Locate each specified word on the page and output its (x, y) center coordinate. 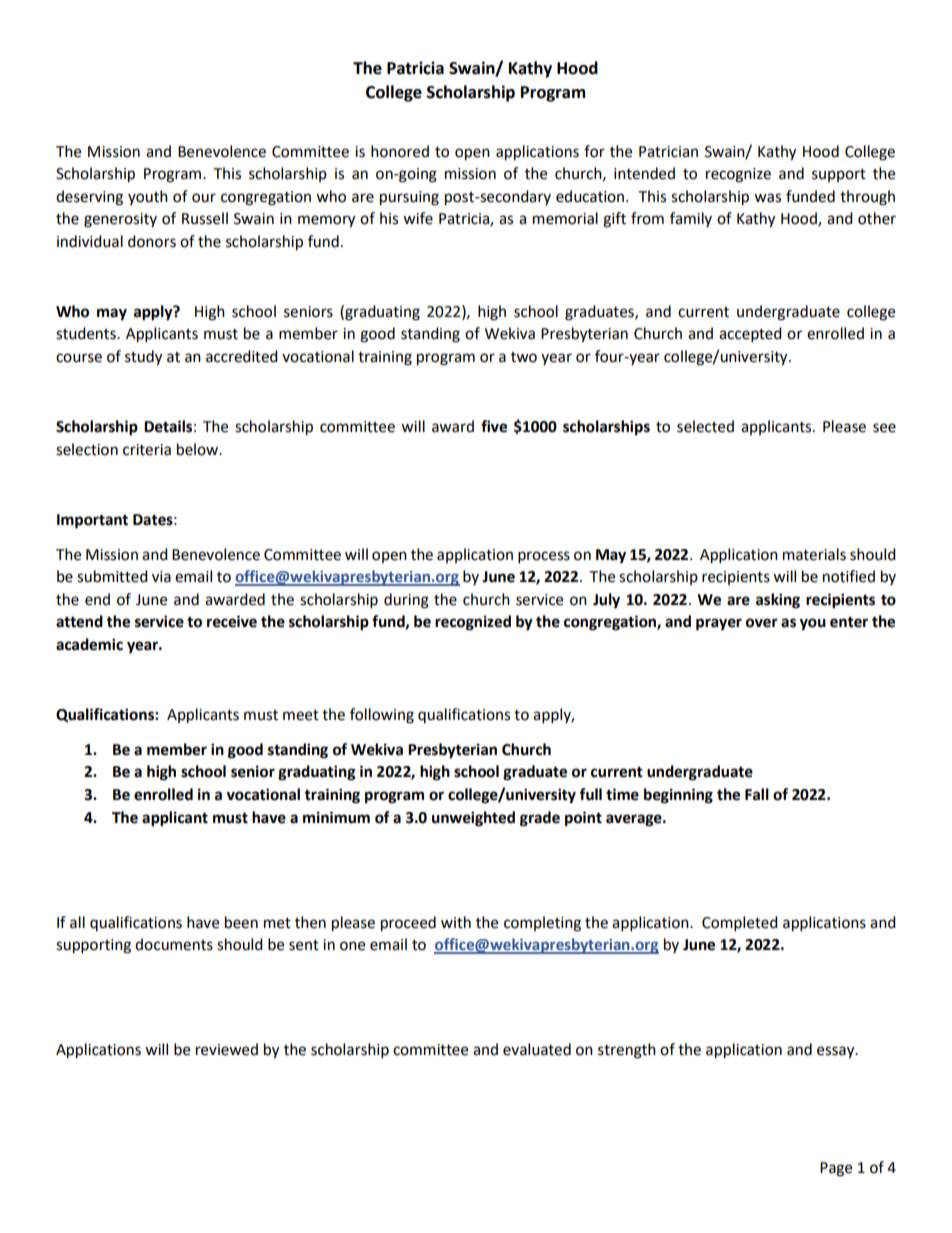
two (524, 357)
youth (148, 197)
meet (301, 715)
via (161, 577)
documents (174, 944)
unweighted (473, 819)
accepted (750, 335)
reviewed (227, 1049)
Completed (740, 924)
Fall (757, 794)
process (544, 557)
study (143, 358)
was (767, 198)
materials (814, 554)
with (456, 922)
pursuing (409, 198)
